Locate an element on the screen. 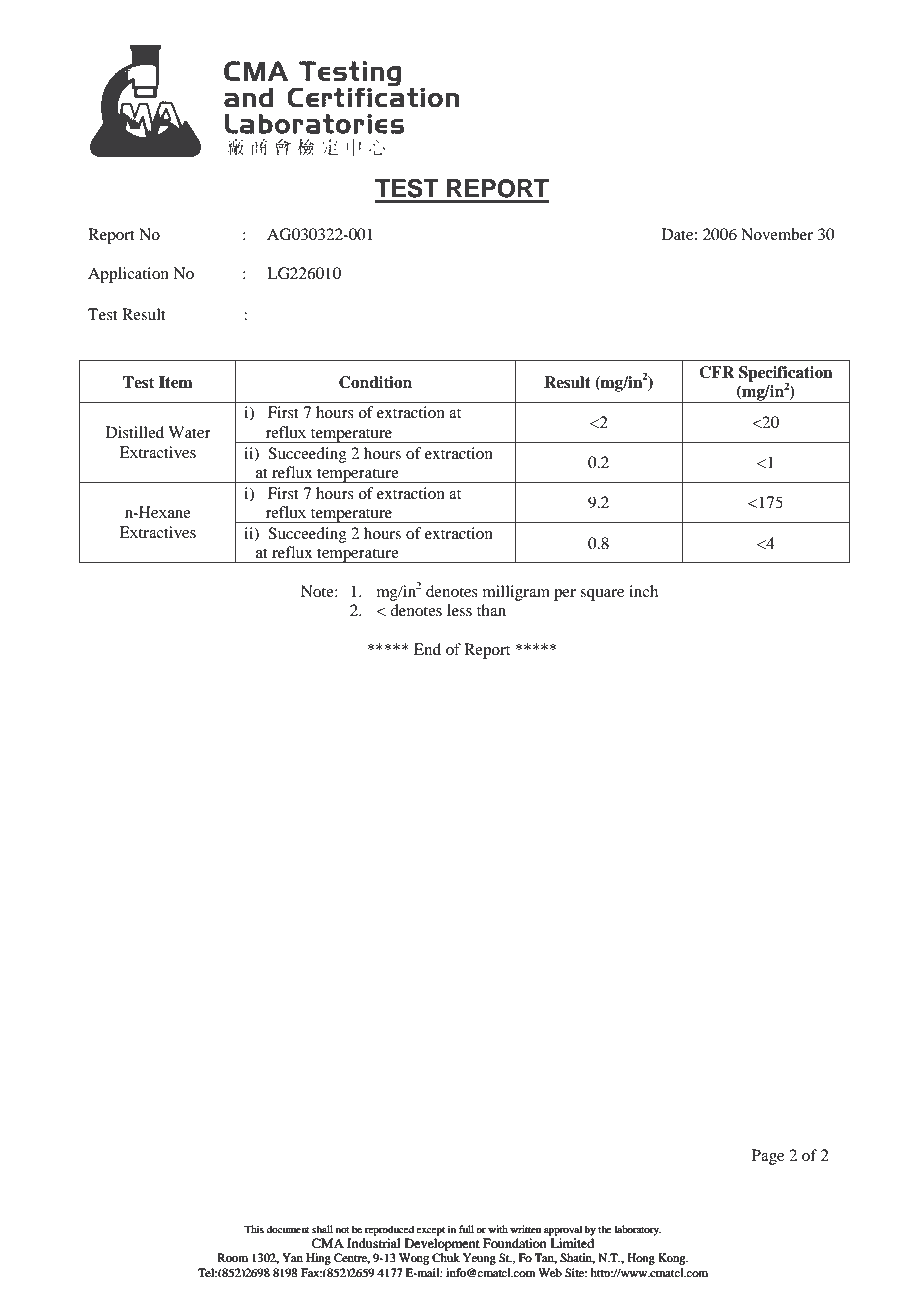  milligram is located at coordinates (516, 593).
